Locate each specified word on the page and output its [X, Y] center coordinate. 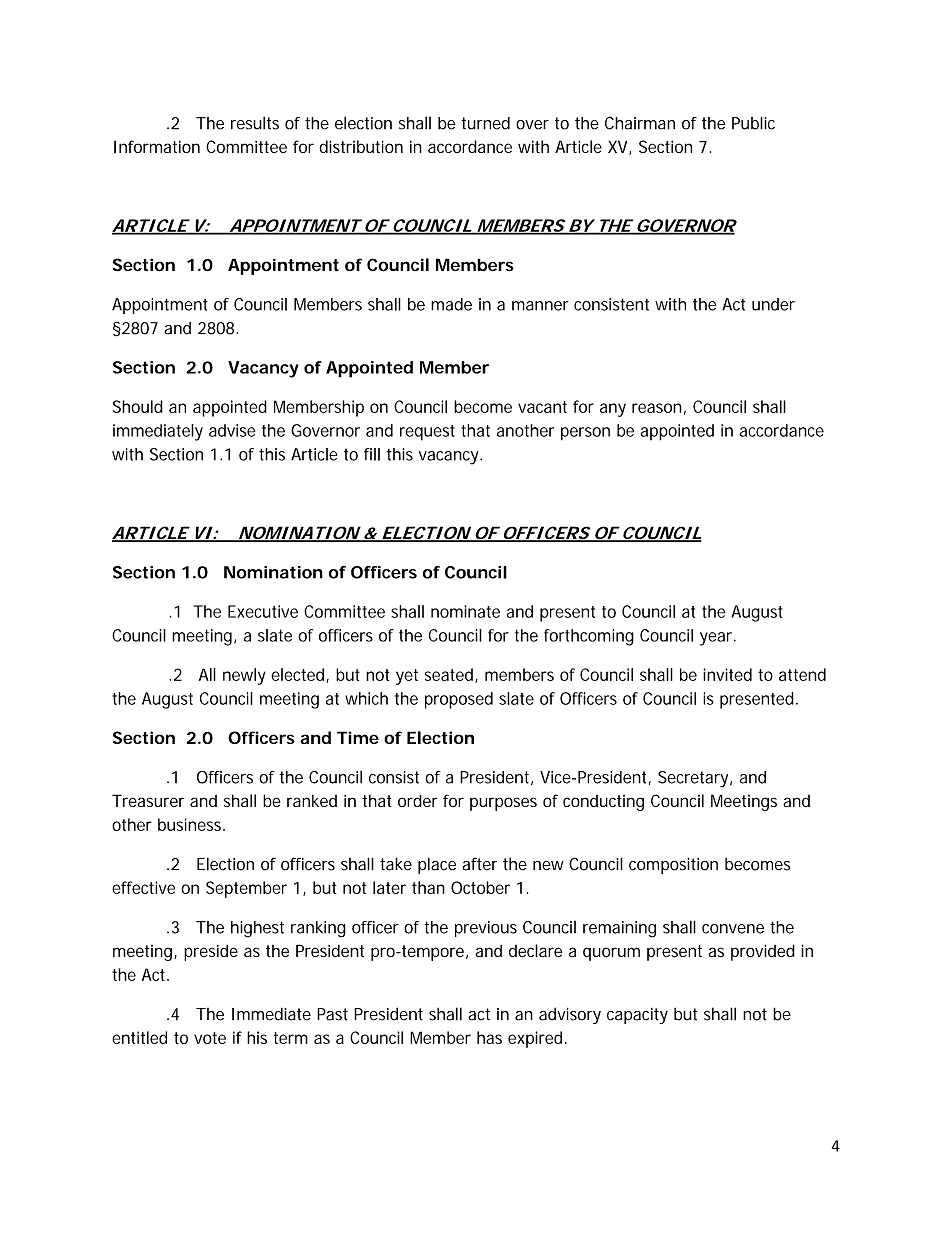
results [255, 123]
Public [753, 123]
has [489, 1037]
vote [210, 1038]
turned [485, 123]
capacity [637, 1016]
